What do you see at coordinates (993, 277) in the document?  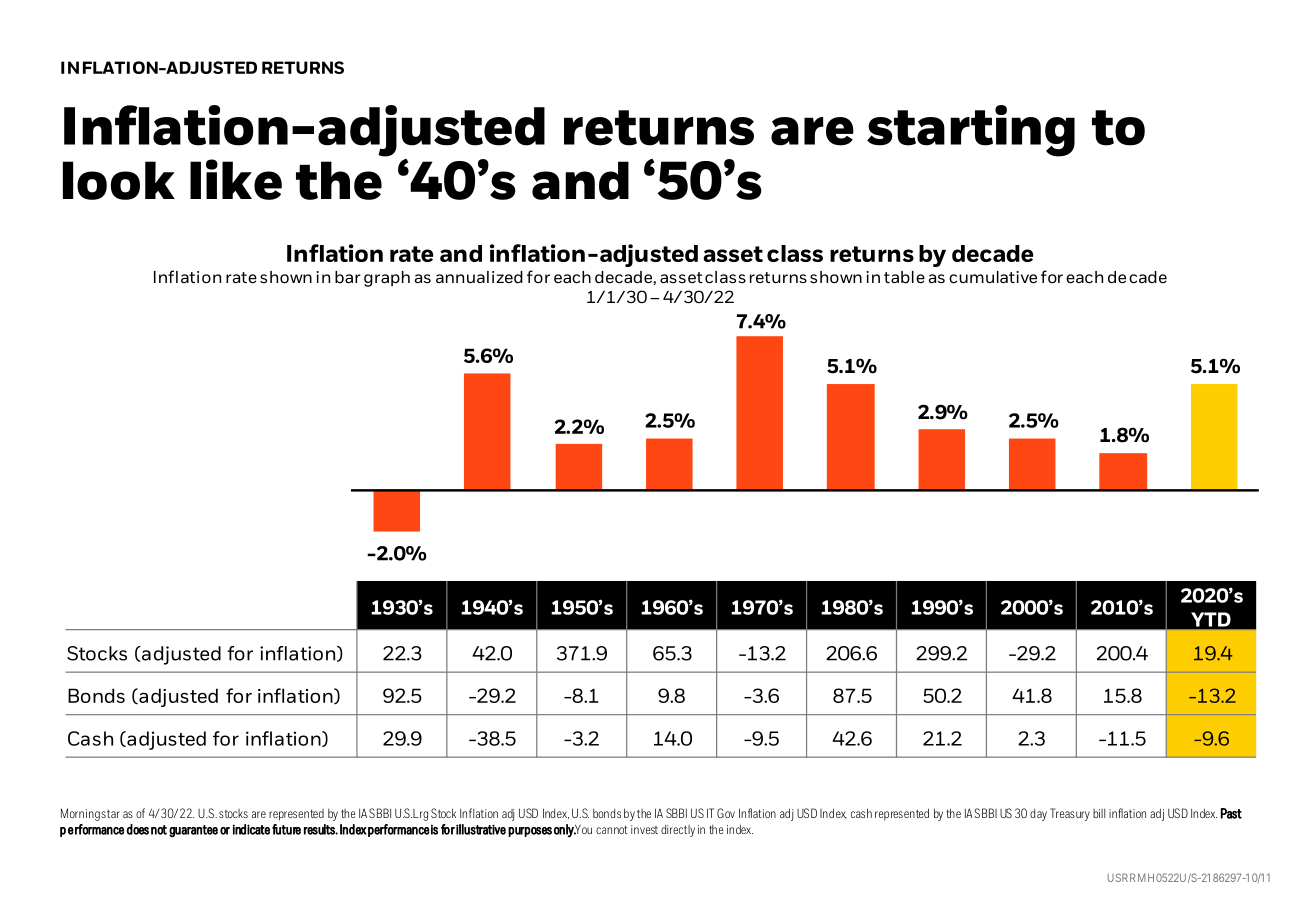 I see `cumulative` at bounding box center [993, 277].
